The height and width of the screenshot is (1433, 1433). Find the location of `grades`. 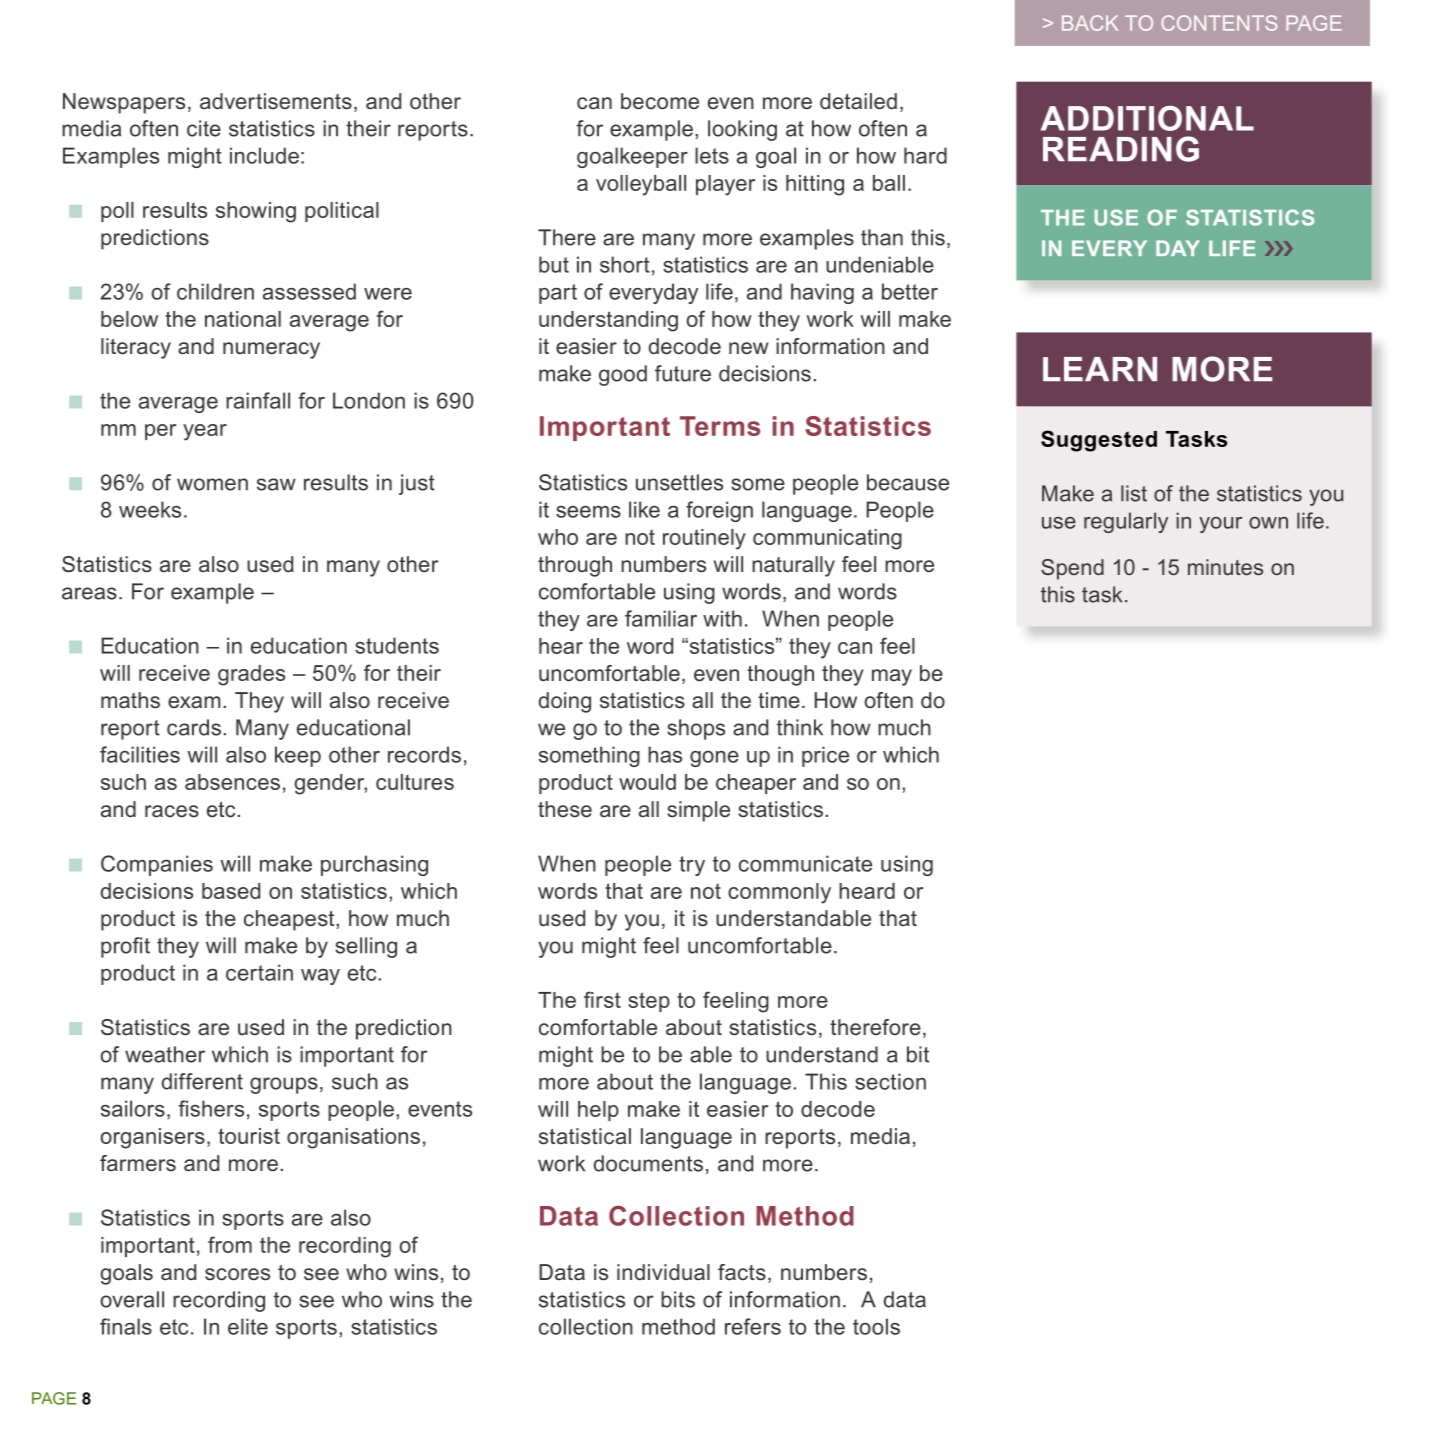

grades is located at coordinates (251, 675).
